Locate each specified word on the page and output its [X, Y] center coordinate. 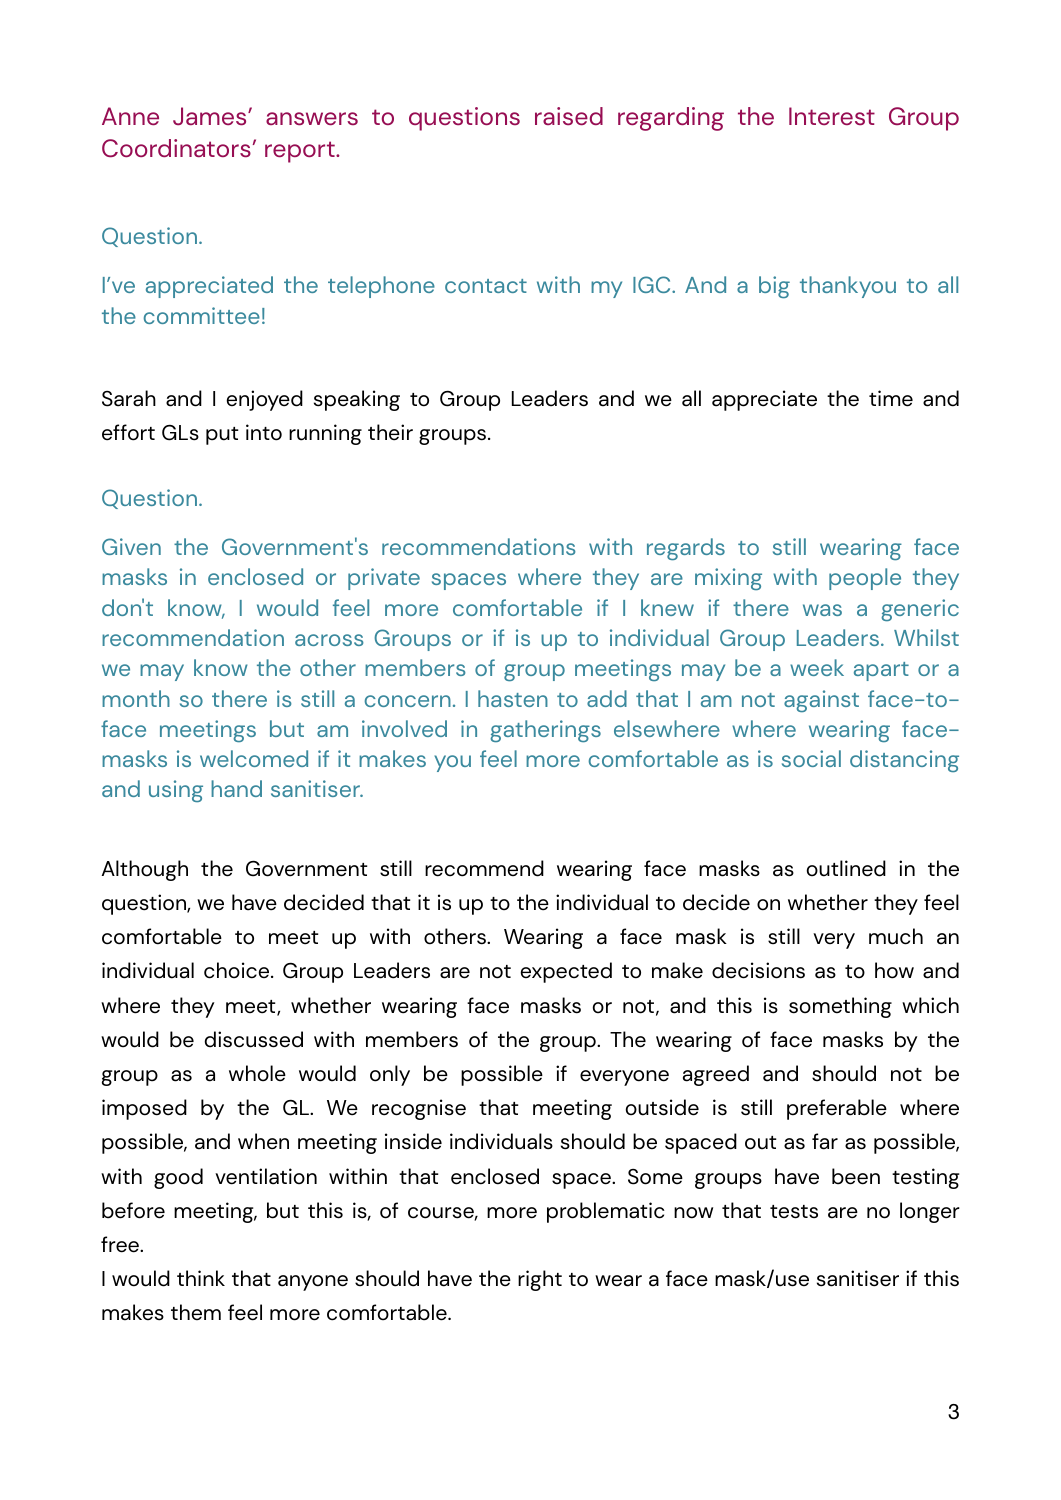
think [201, 1278]
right [540, 1280]
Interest [832, 116]
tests [794, 1212]
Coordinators [176, 148]
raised [569, 116]
